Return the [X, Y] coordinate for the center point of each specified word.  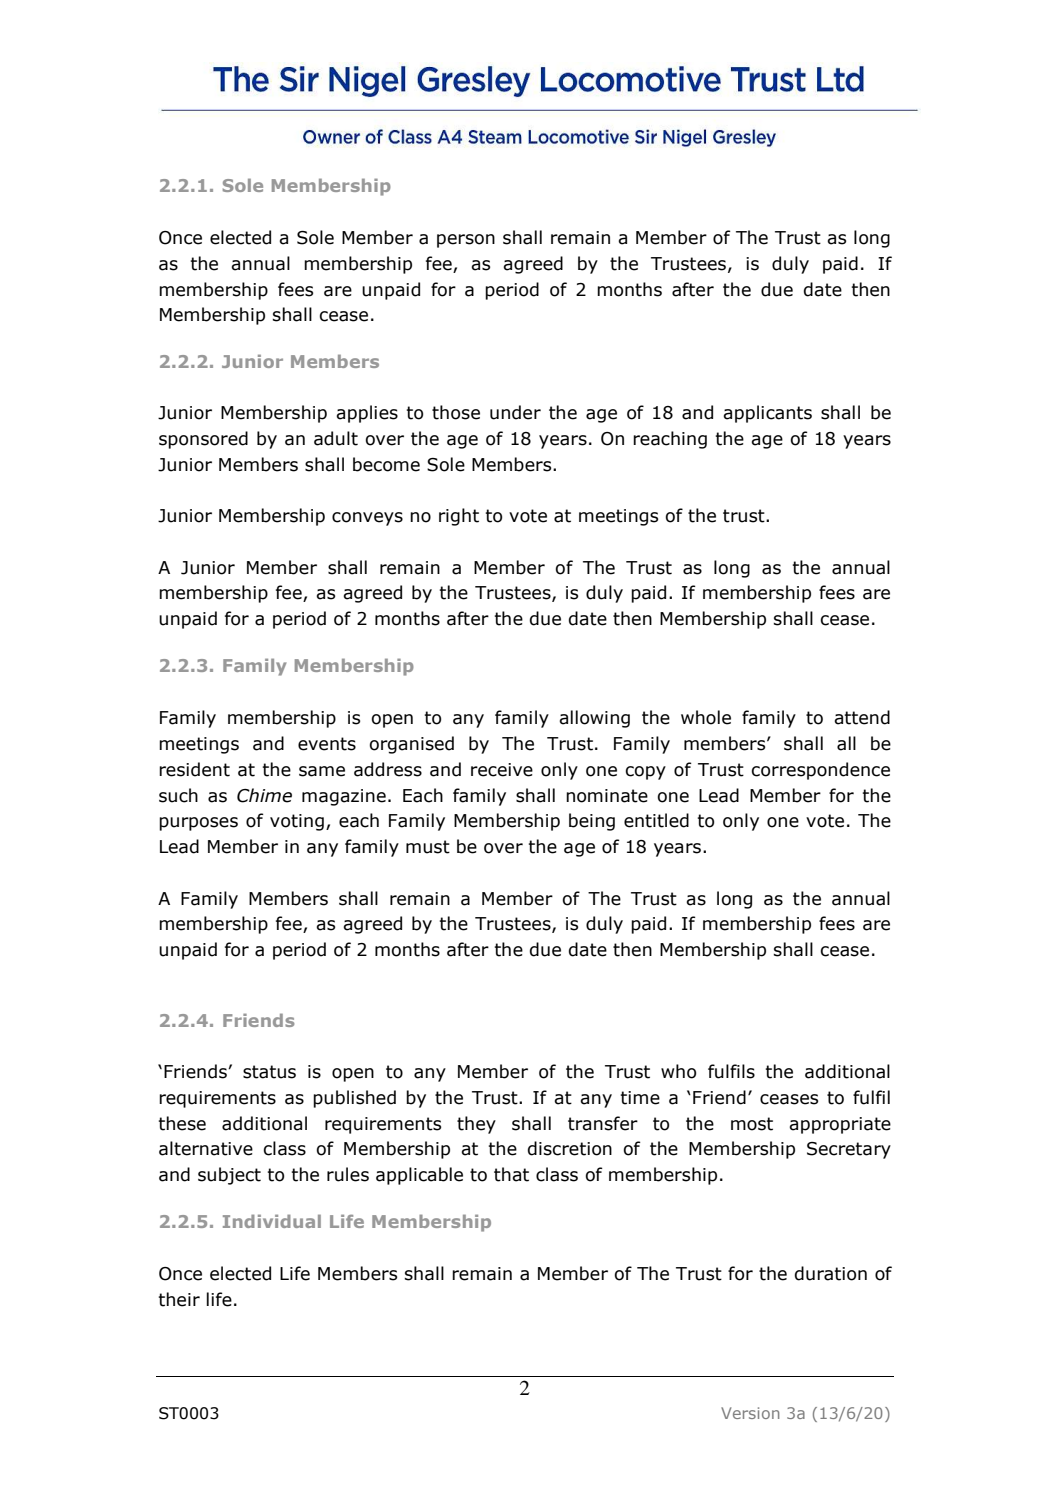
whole [706, 717]
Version [750, 1413]
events [327, 744]
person [466, 241]
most [752, 1124]
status [269, 1072]
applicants [767, 414]
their [179, 1299]
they [476, 1125]
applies [367, 414]
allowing [594, 719]
